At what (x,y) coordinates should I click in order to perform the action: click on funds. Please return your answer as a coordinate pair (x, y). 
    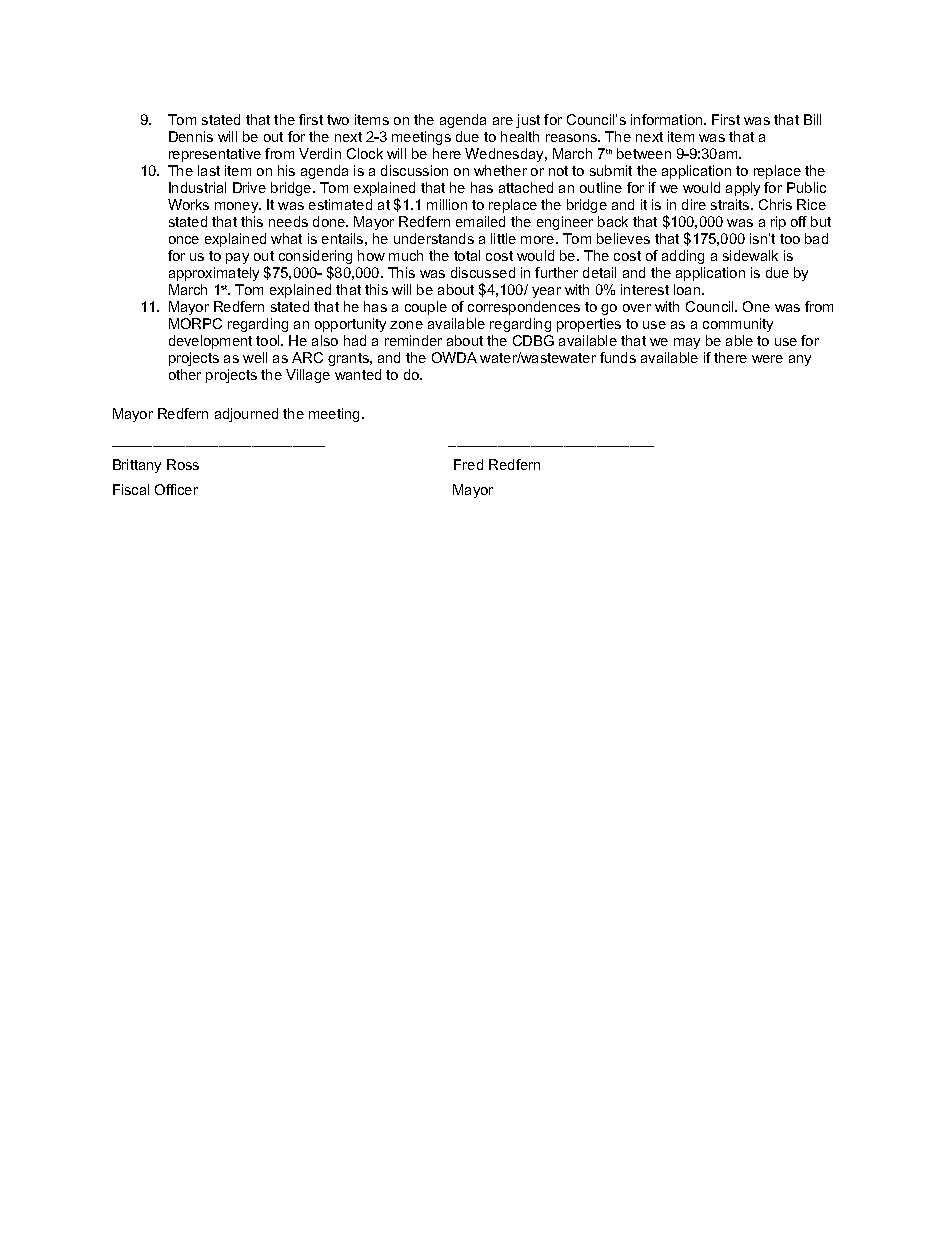
    Looking at the image, I should click on (618, 357).
